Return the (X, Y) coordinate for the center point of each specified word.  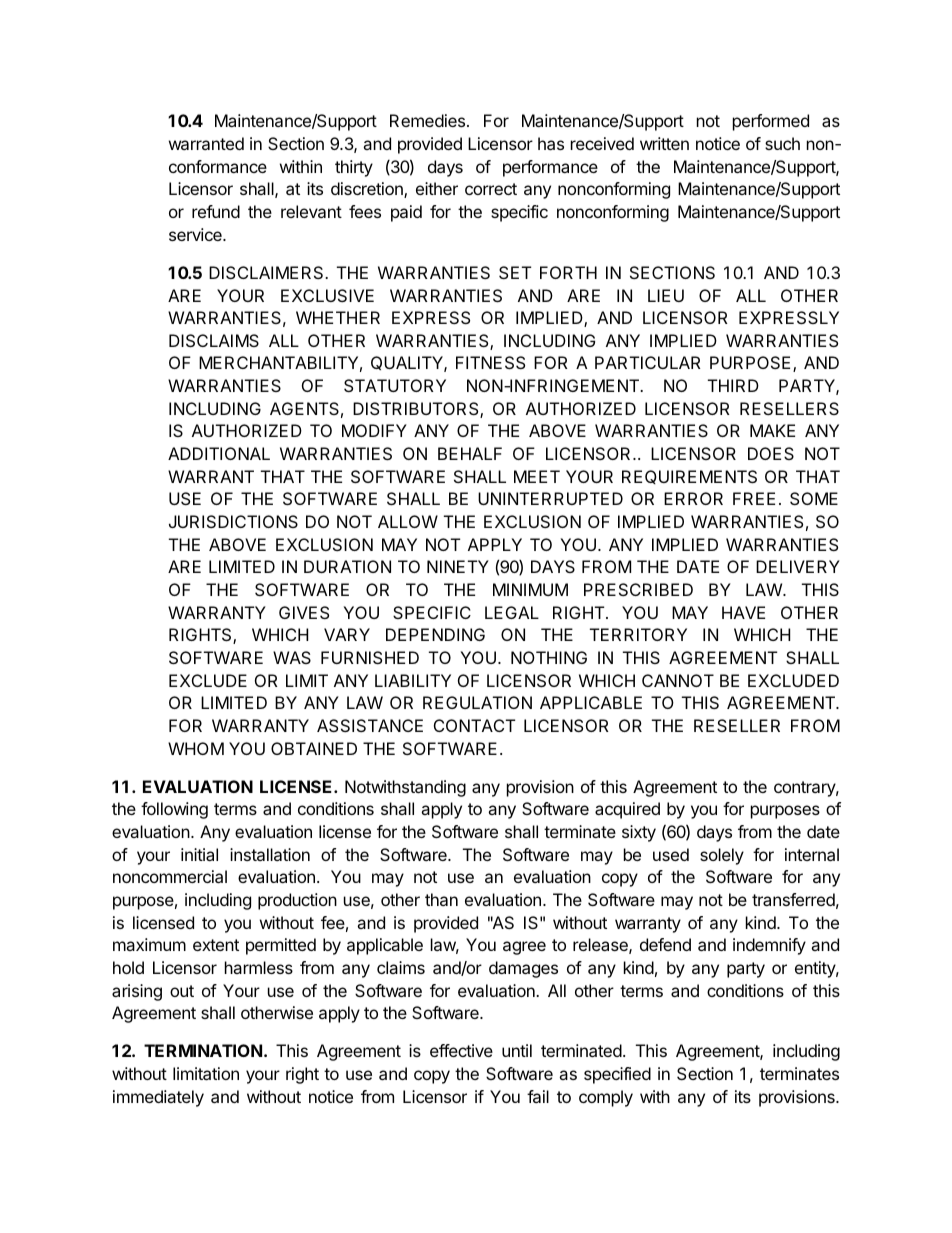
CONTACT (475, 725)
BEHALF (470, 453)
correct (491, 189)
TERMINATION (203, 1050)
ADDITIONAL (219, 453)
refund (216, 211)
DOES (771, 453)
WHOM (196, 748)
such (782, 143)
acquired (627, 810)
